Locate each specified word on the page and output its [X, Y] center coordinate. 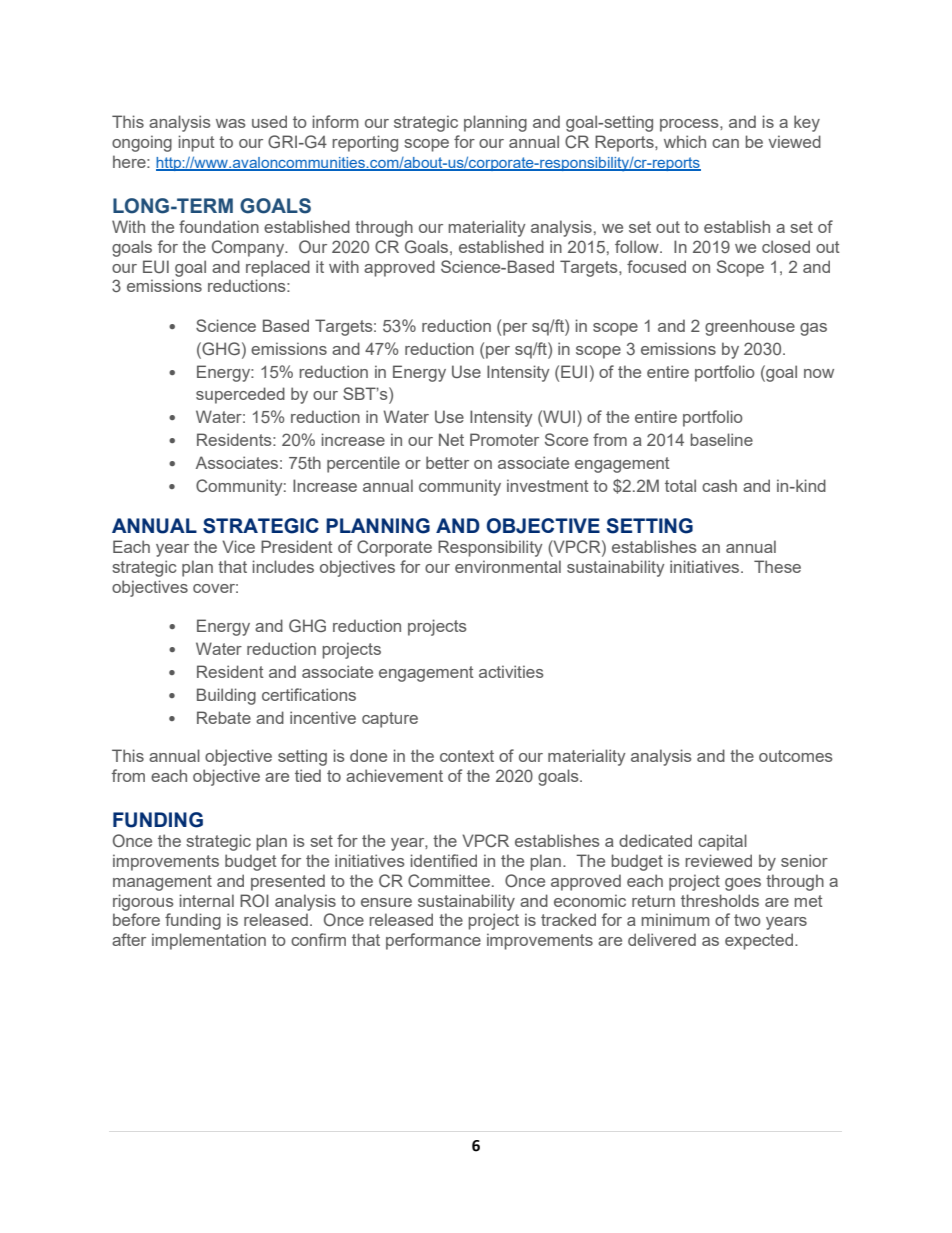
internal [207, 900]
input [197, 143]
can [725, 143]
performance [433, 941]
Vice [238, 546]
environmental [508, 566]
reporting [365, 143]
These [777, 566]
